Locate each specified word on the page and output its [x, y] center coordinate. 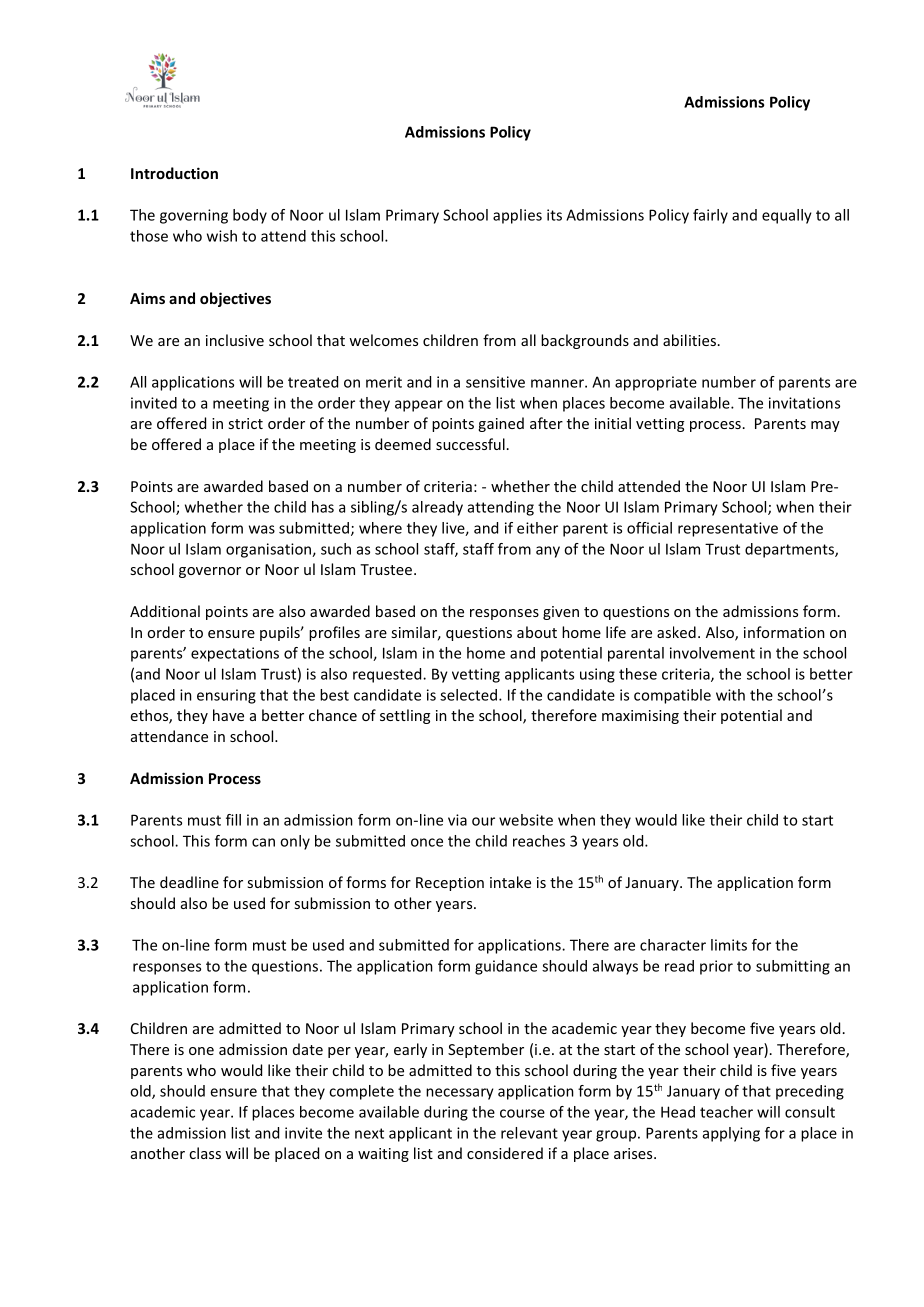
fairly [710, 216]
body [250, 216]
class [205, 1153]
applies [517, 216]
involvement [712, 653]
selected [470, 695]
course [522, 1113]
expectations [235, 654]
